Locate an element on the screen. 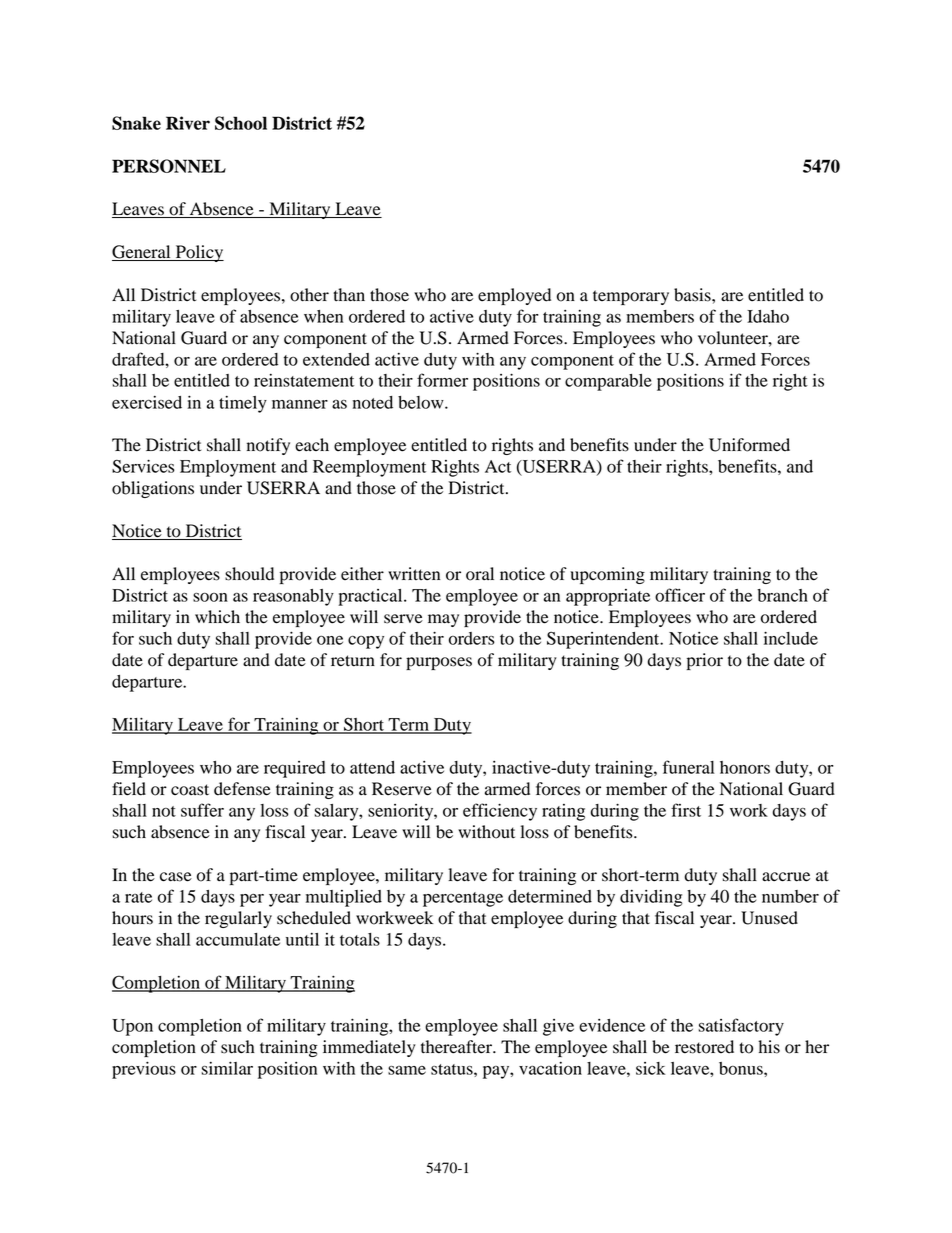  thereafter is located at coordinates (458, 1047).
